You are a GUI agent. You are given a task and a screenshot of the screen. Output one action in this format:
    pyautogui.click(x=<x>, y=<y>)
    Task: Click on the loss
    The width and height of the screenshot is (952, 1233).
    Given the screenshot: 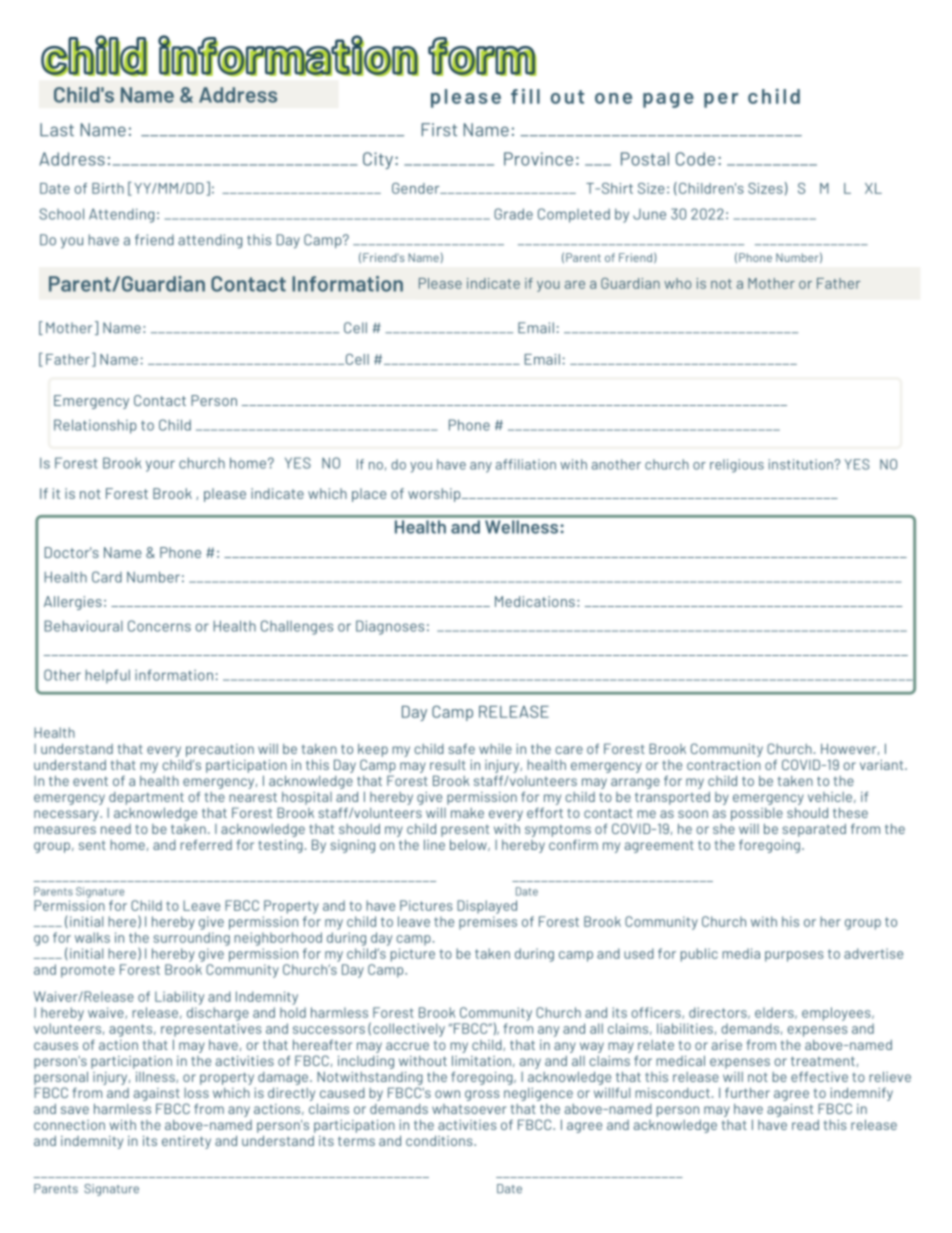 What is the action you would take?
    pyautogui.click(x=196, y=1093)
